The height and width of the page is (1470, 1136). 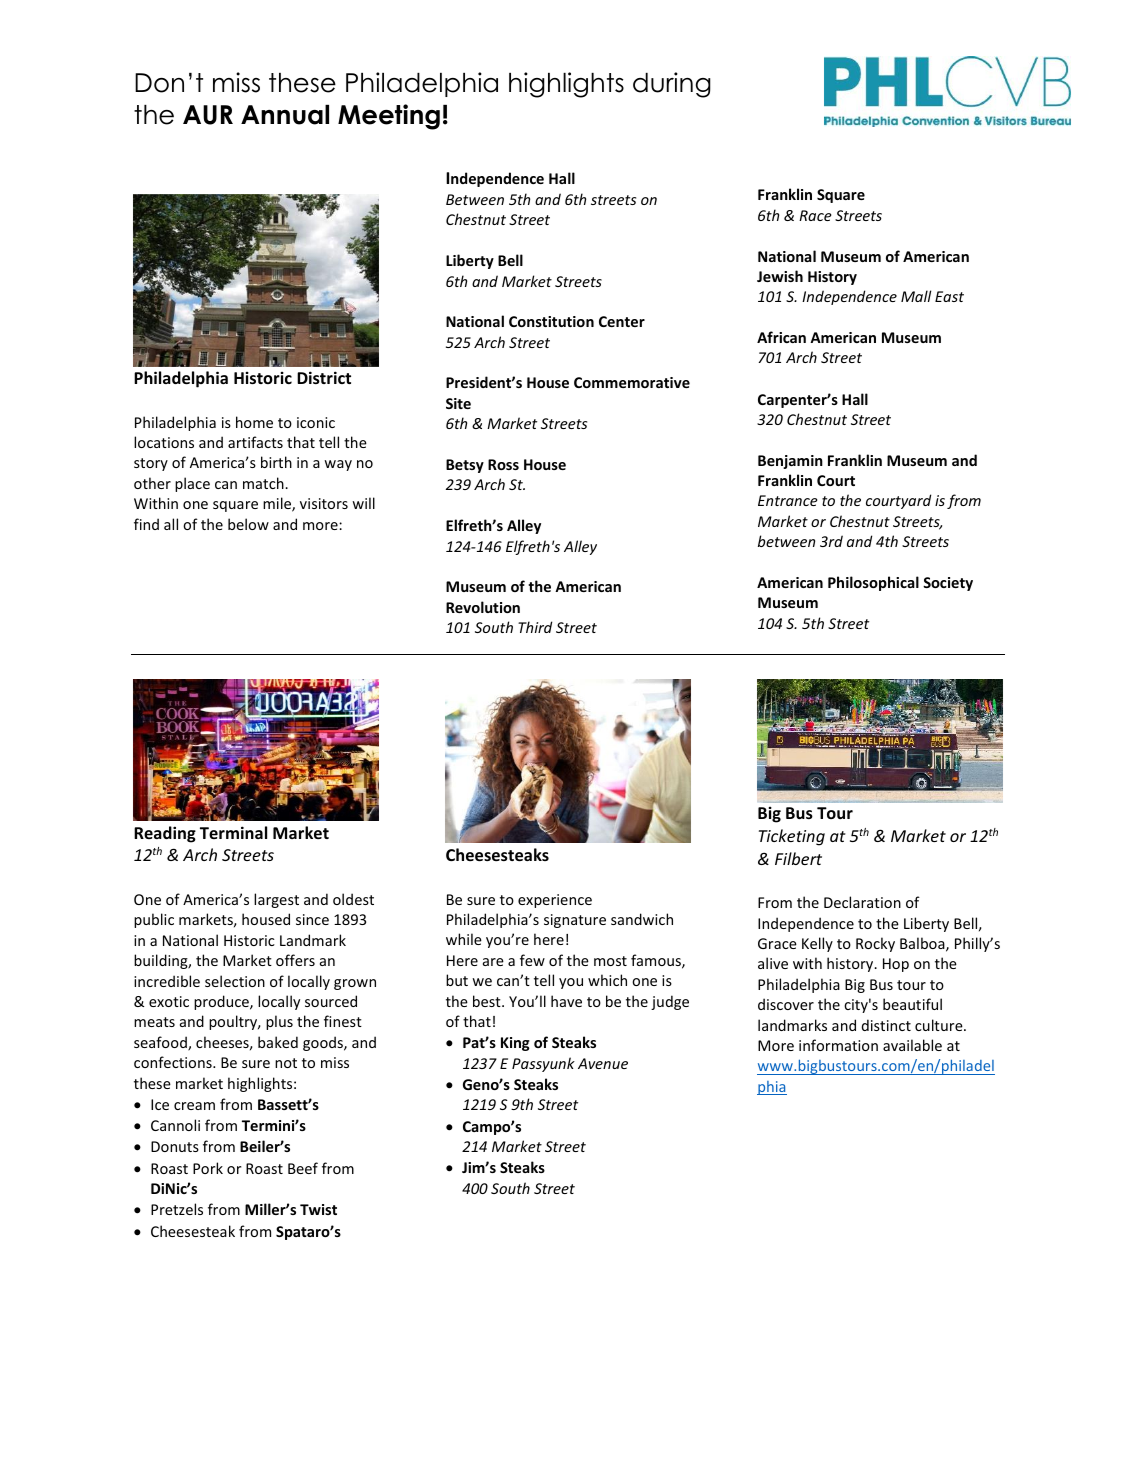 I want to click on Third, so click(x=535, y=627).
